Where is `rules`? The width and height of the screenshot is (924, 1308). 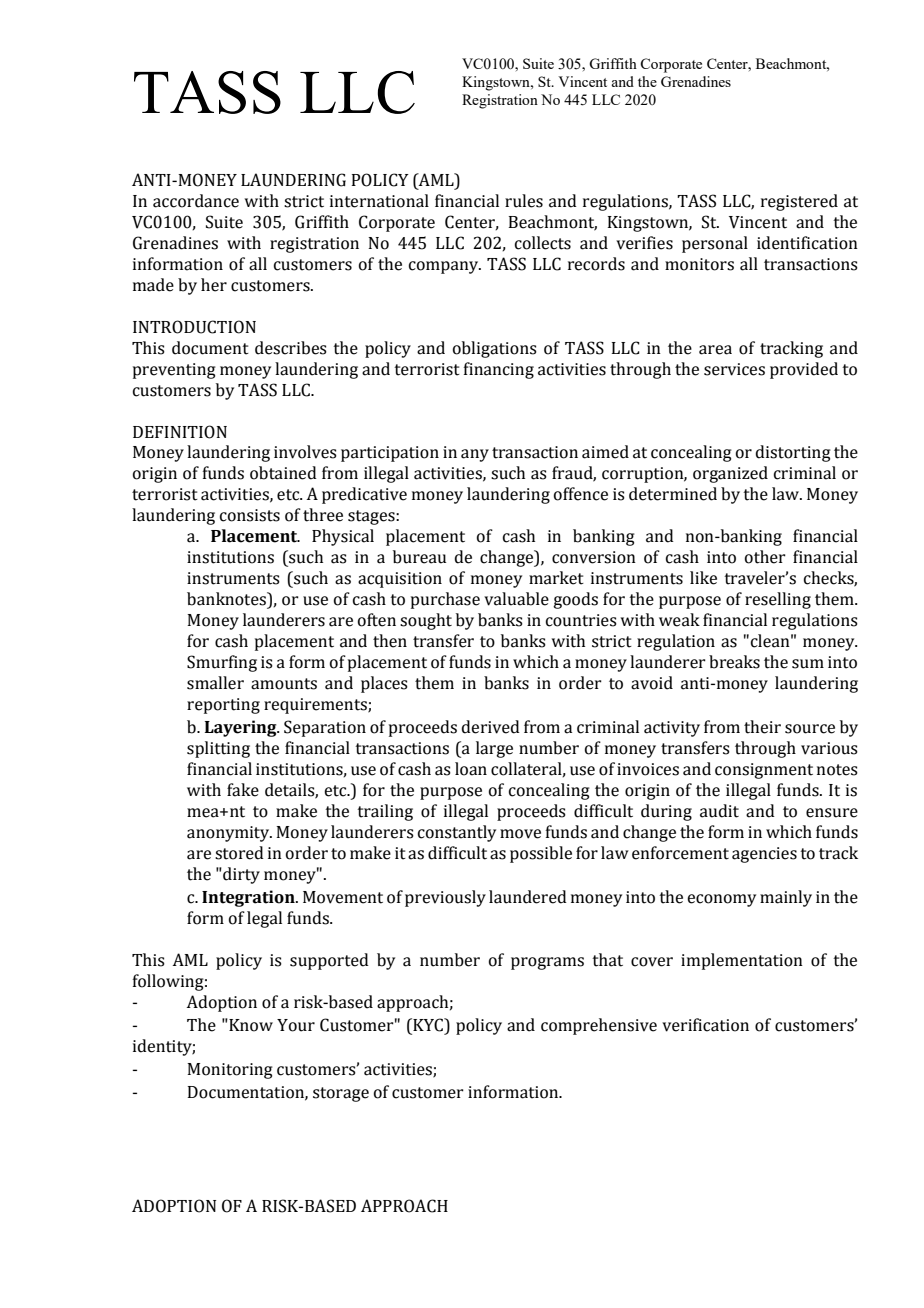 rules is located at coordinates (524, 201).
